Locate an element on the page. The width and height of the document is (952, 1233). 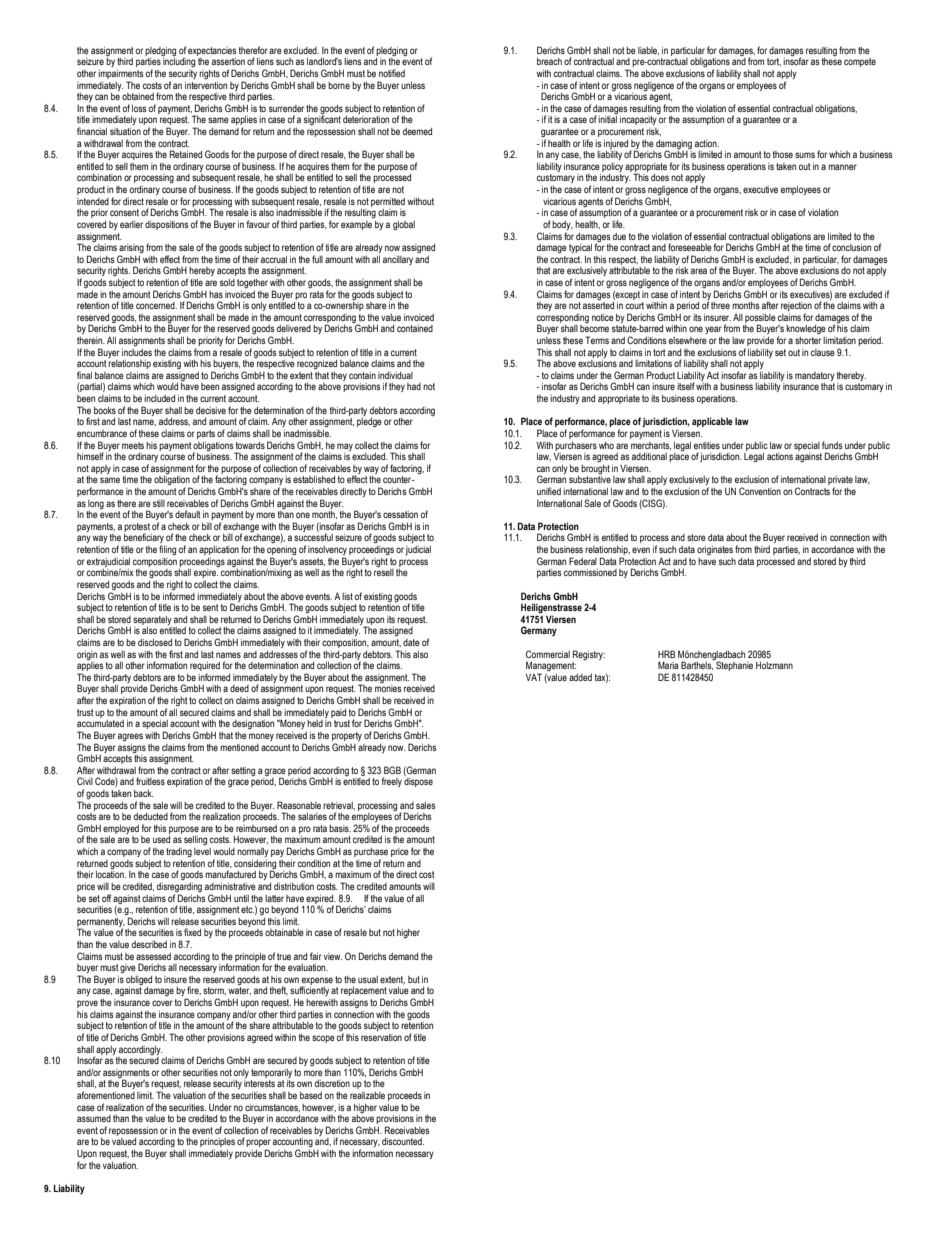
notified is located at coordinates (392, 73).
